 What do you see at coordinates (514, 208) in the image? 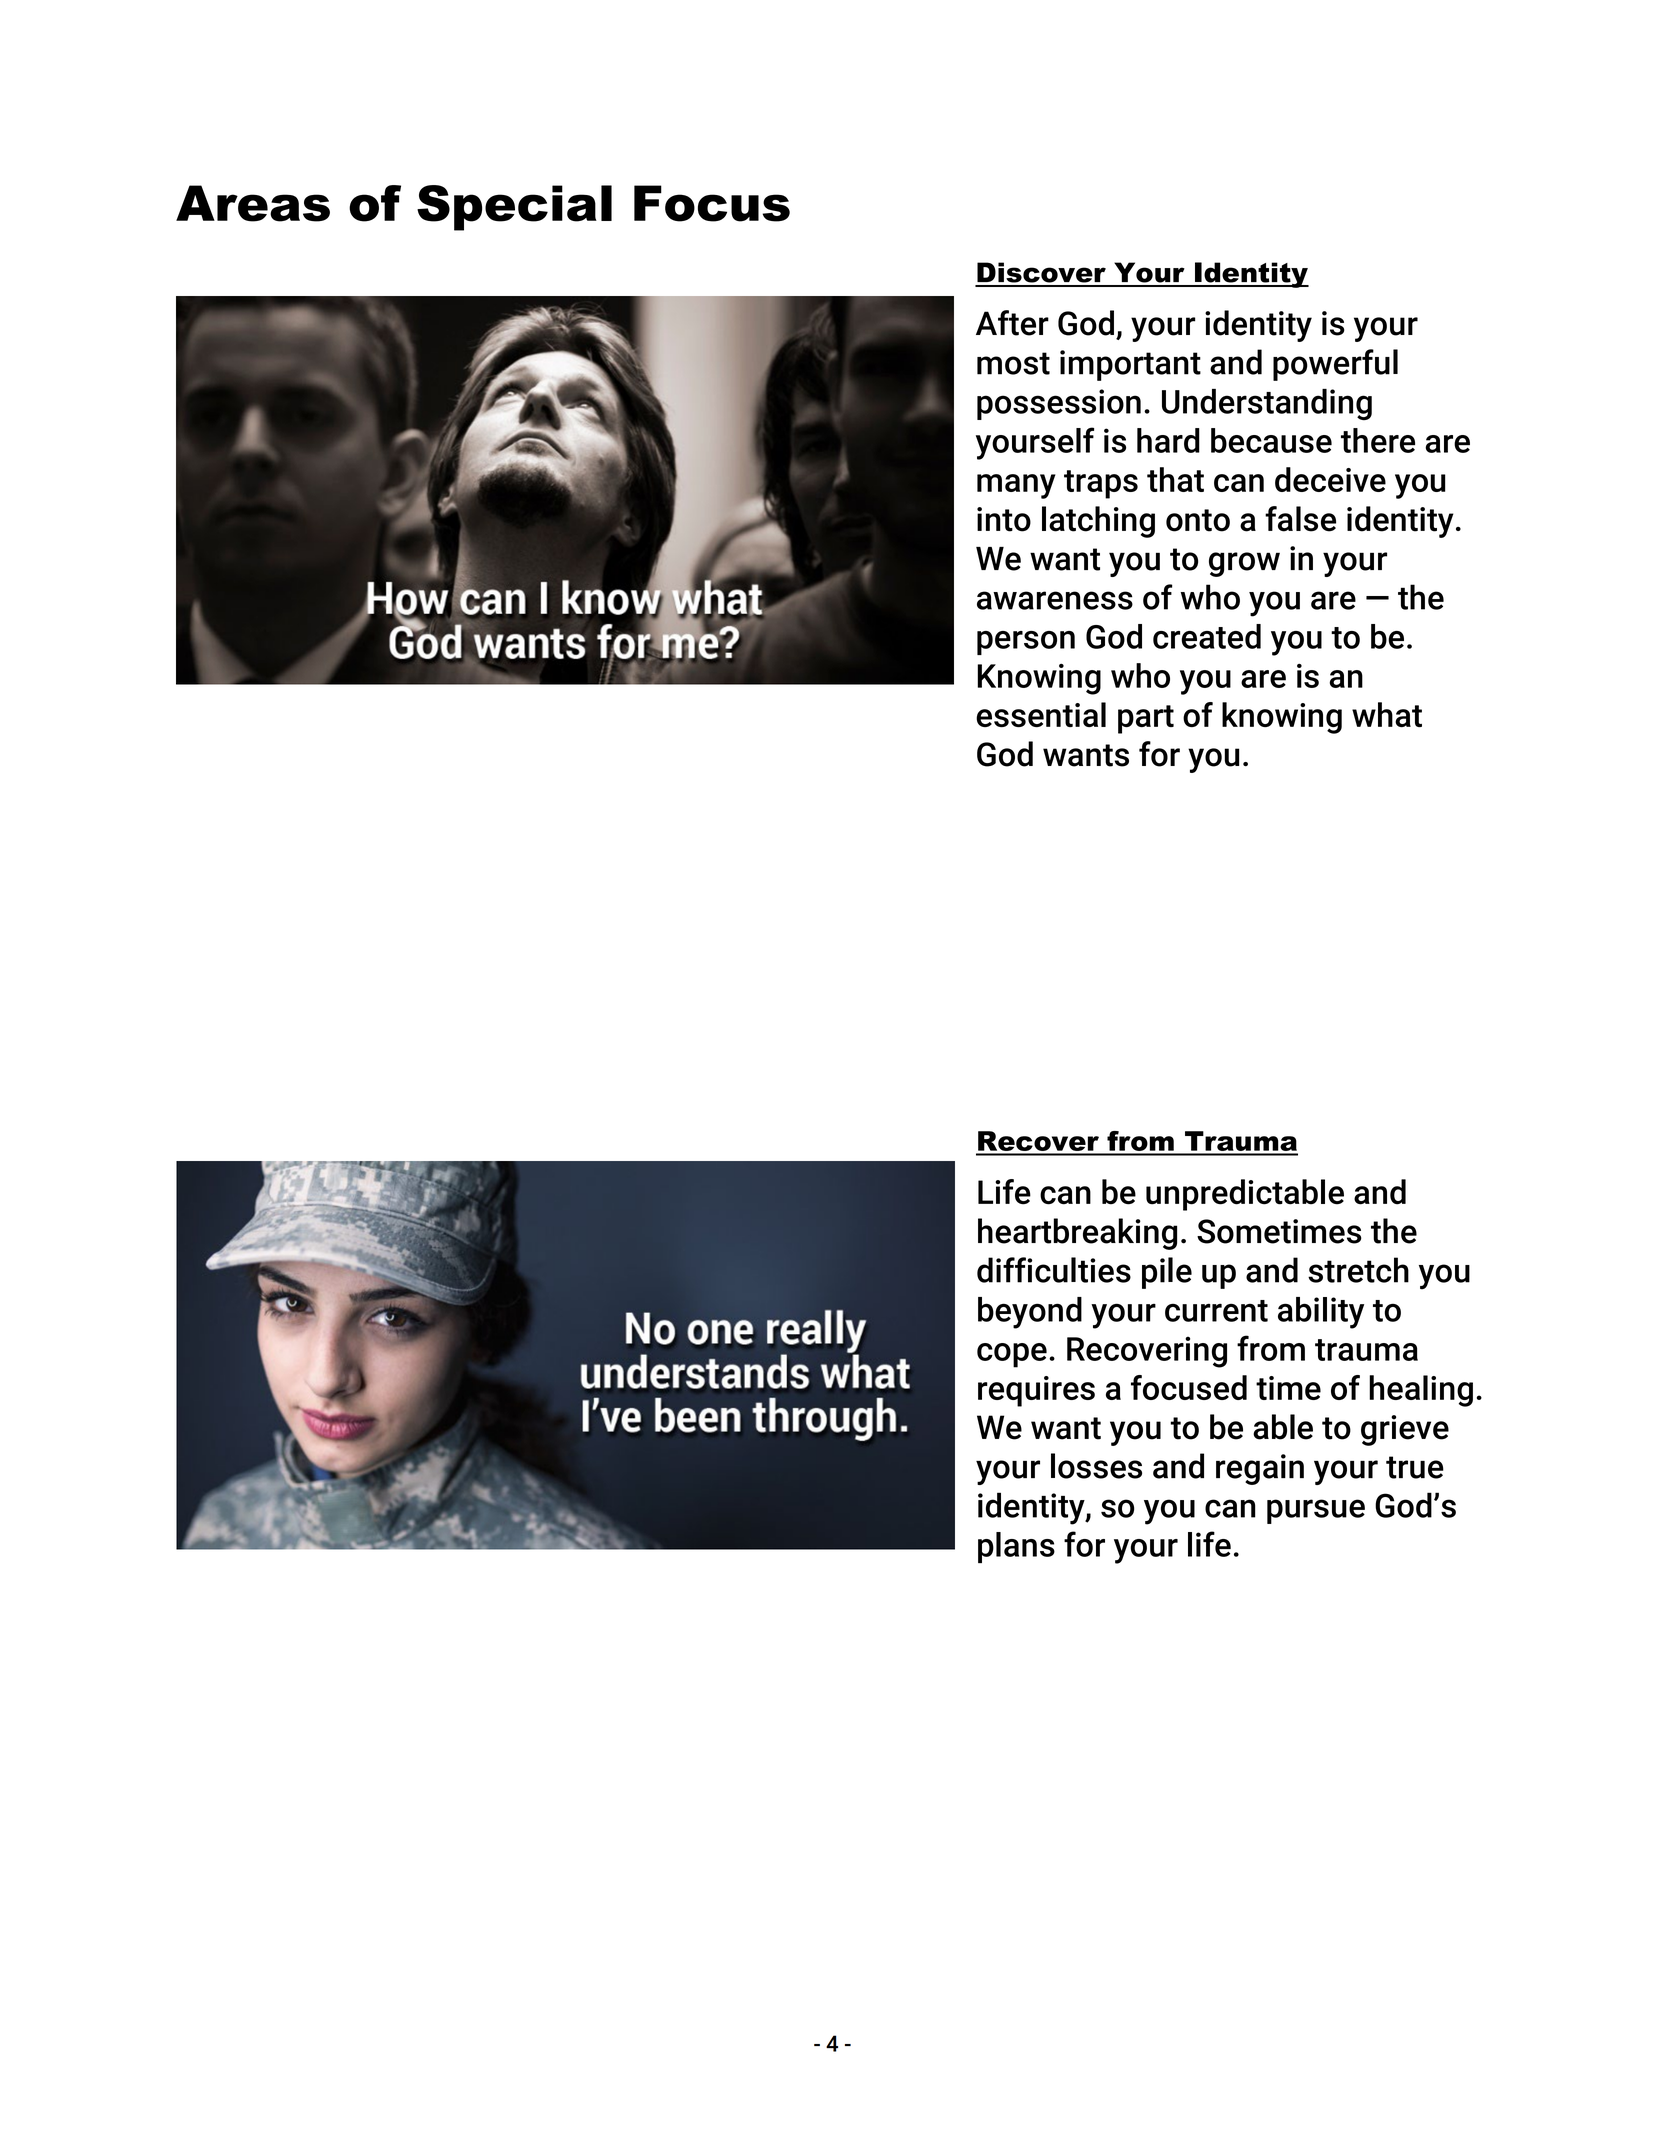
I see `Special` at bounding box center [514, 208].
